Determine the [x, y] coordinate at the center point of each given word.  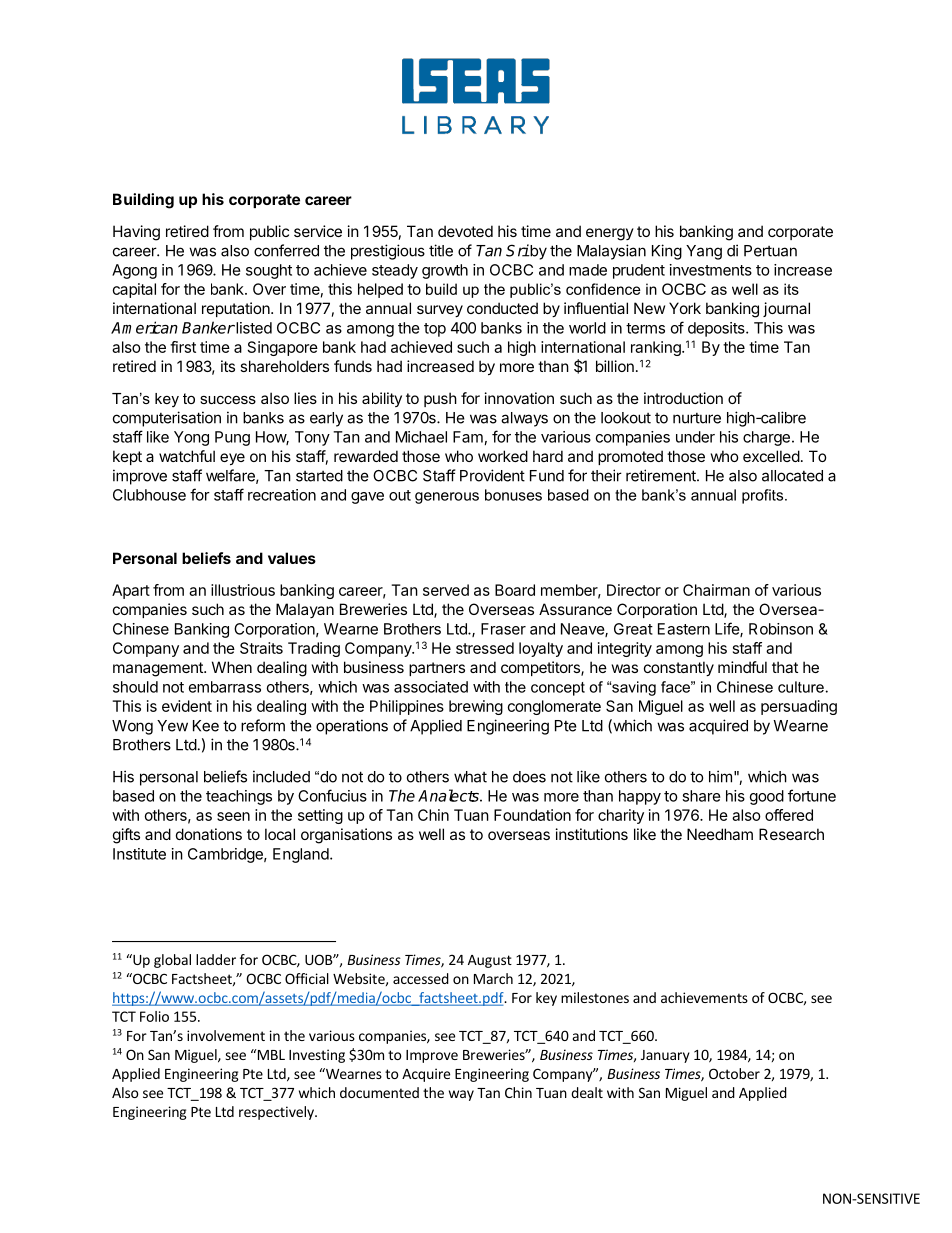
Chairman [716, 590]
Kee [206, 726]
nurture [697, 418]
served [446, 590]
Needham [720, 834]
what [470, 777]
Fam [468, 437]
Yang [704, 252]
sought [269, 271]
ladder [216, 959]
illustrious [243, 590]
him [720, 776]
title [441, 250]
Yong [191, 438]
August [490, 961]
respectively [277, 1113]
